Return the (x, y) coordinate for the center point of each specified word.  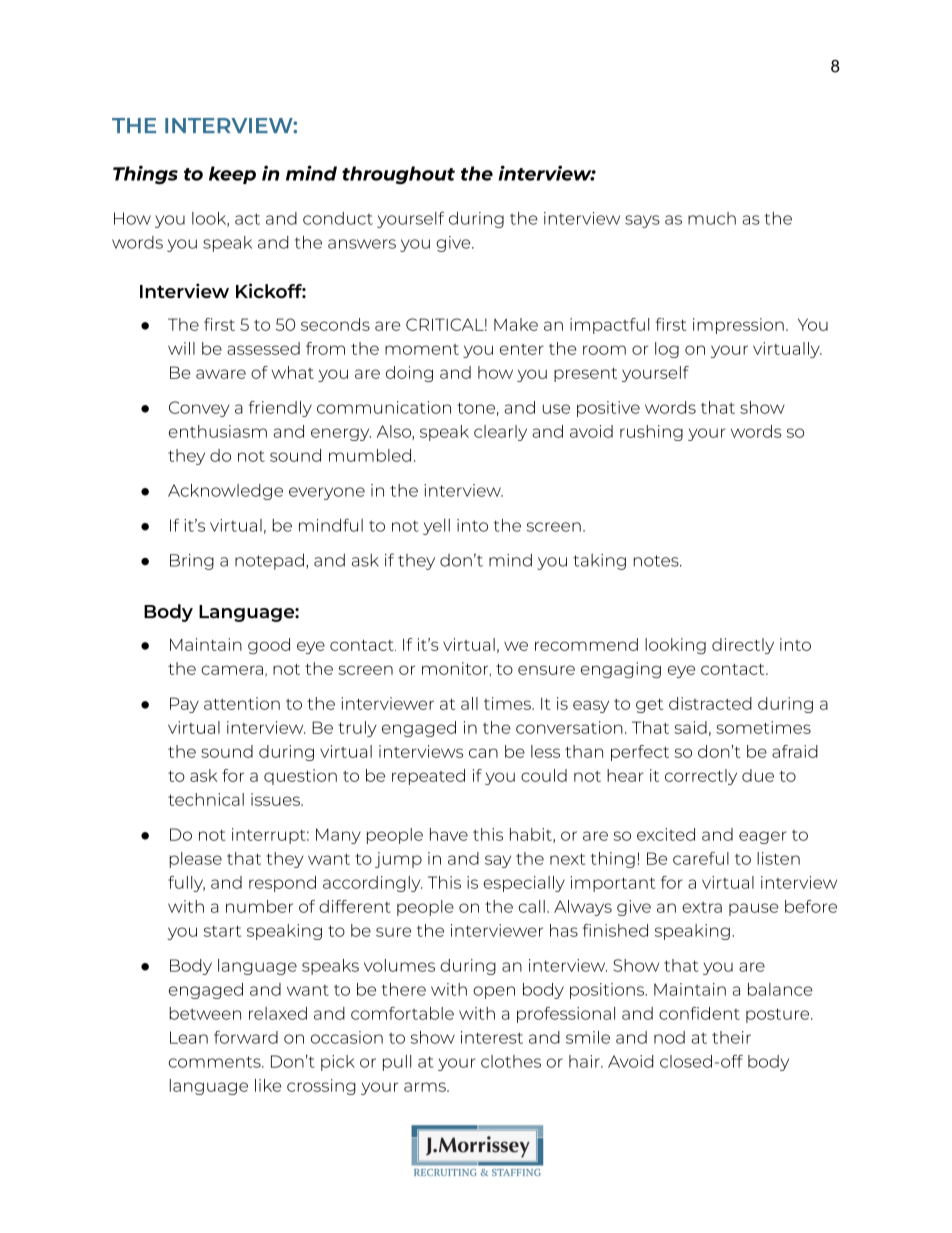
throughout (398, 175)
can (483, 753)
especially (524, 884)
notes (657, 561)
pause (754, 909)
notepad (269, 561)
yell (436, 527)
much (712, 218)
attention (242, 703)
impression (738, 326)
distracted (710, 703)
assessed (263, 348)
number (259, 906)
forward (246, 1037)
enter (522, 349)
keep (232, 175)
